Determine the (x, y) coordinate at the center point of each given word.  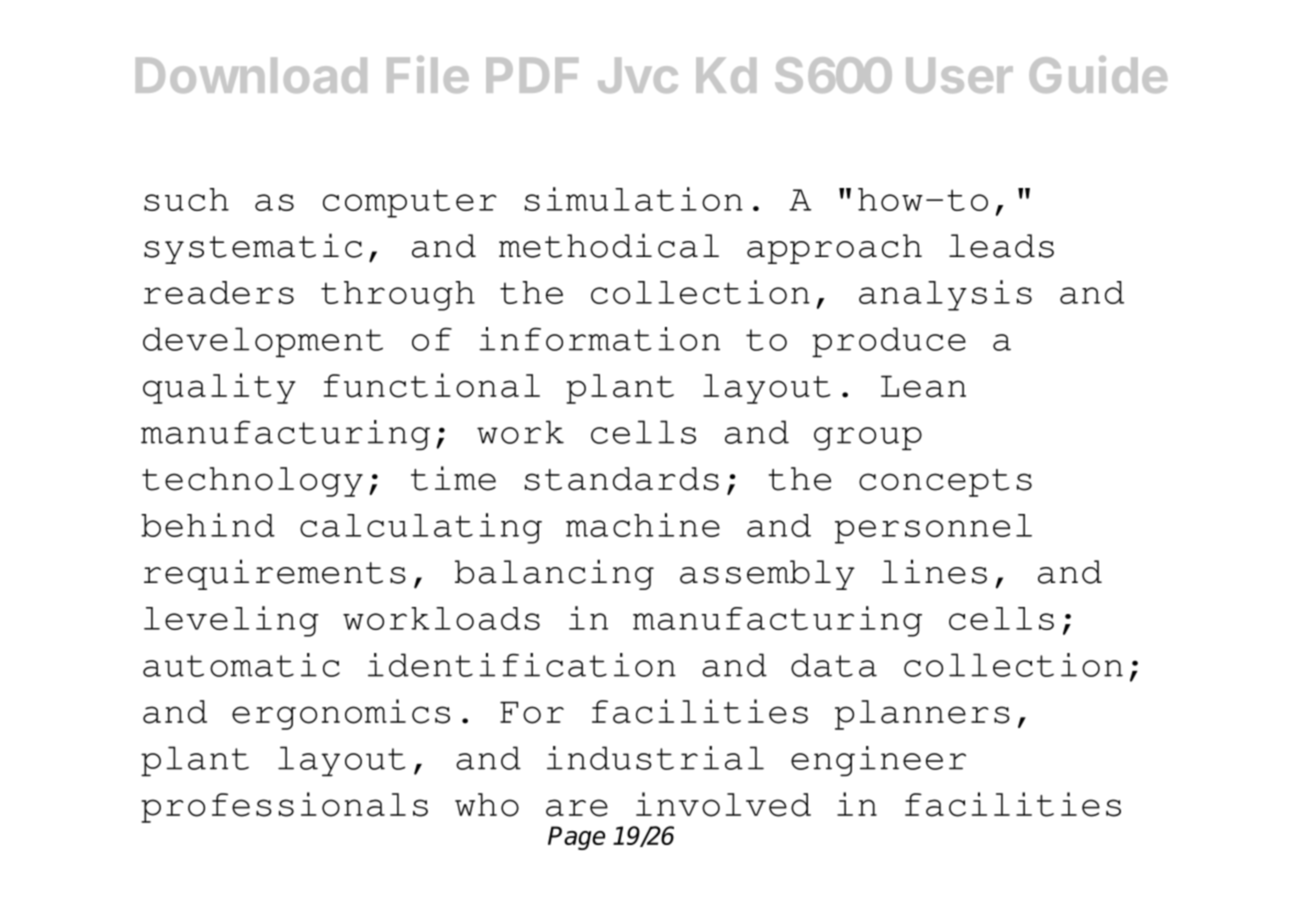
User (959, 75)
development (263, 342)
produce (889, 342)
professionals (284, 807)
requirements (275, 574)
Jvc (638, 75)
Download (251, 75)
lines (934, 571)
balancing (554, 574)
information (599, 339)
